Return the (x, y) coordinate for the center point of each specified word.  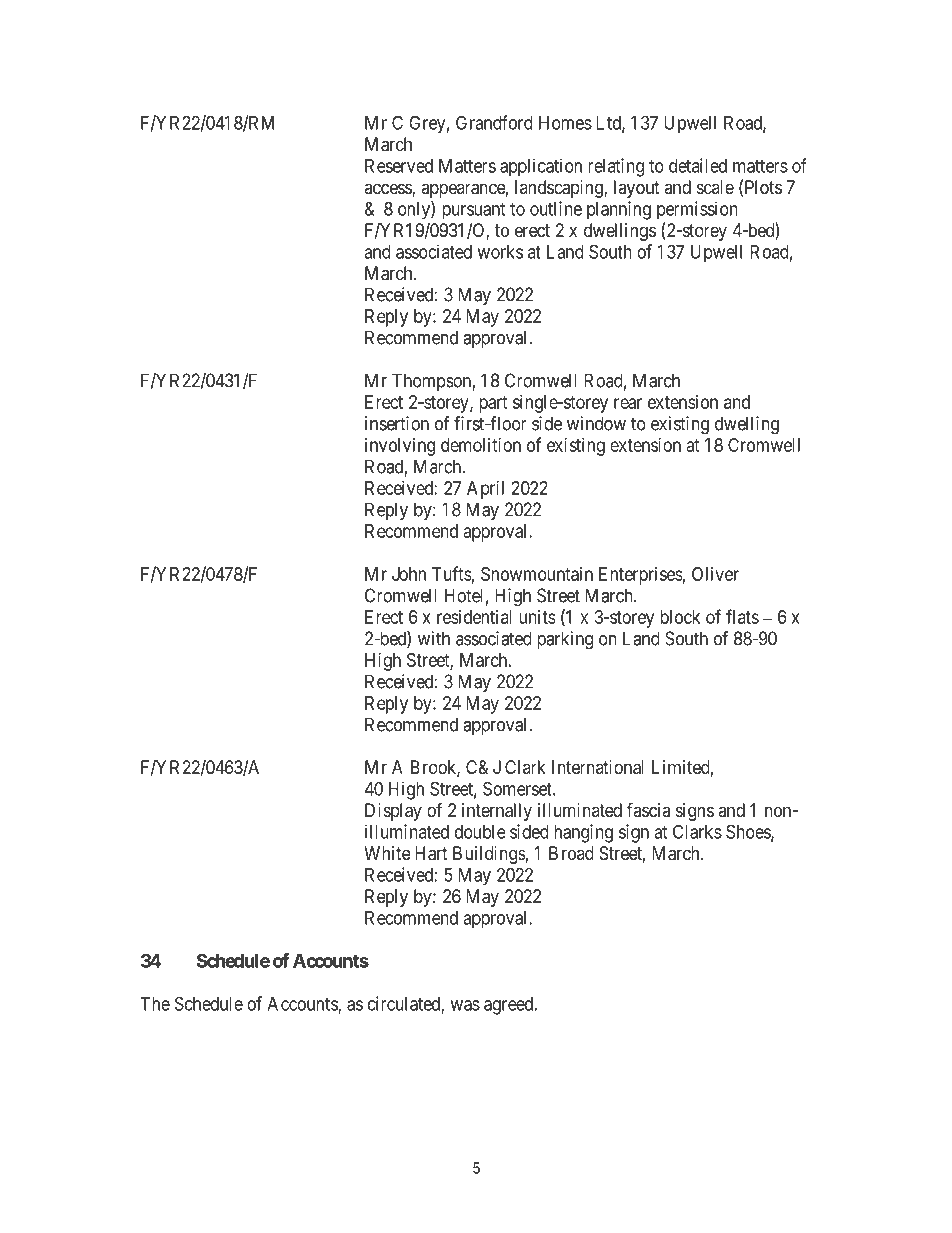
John (409, 574)
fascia (648, 809)
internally (497, 812)
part (493, 404)
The (155, 1004)
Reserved (399, 166)
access (388, 190)
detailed (698, 165)
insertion (397, 423)
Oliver (715, 574)
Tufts (452, 573)
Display (393, 812)
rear (628, 403)
